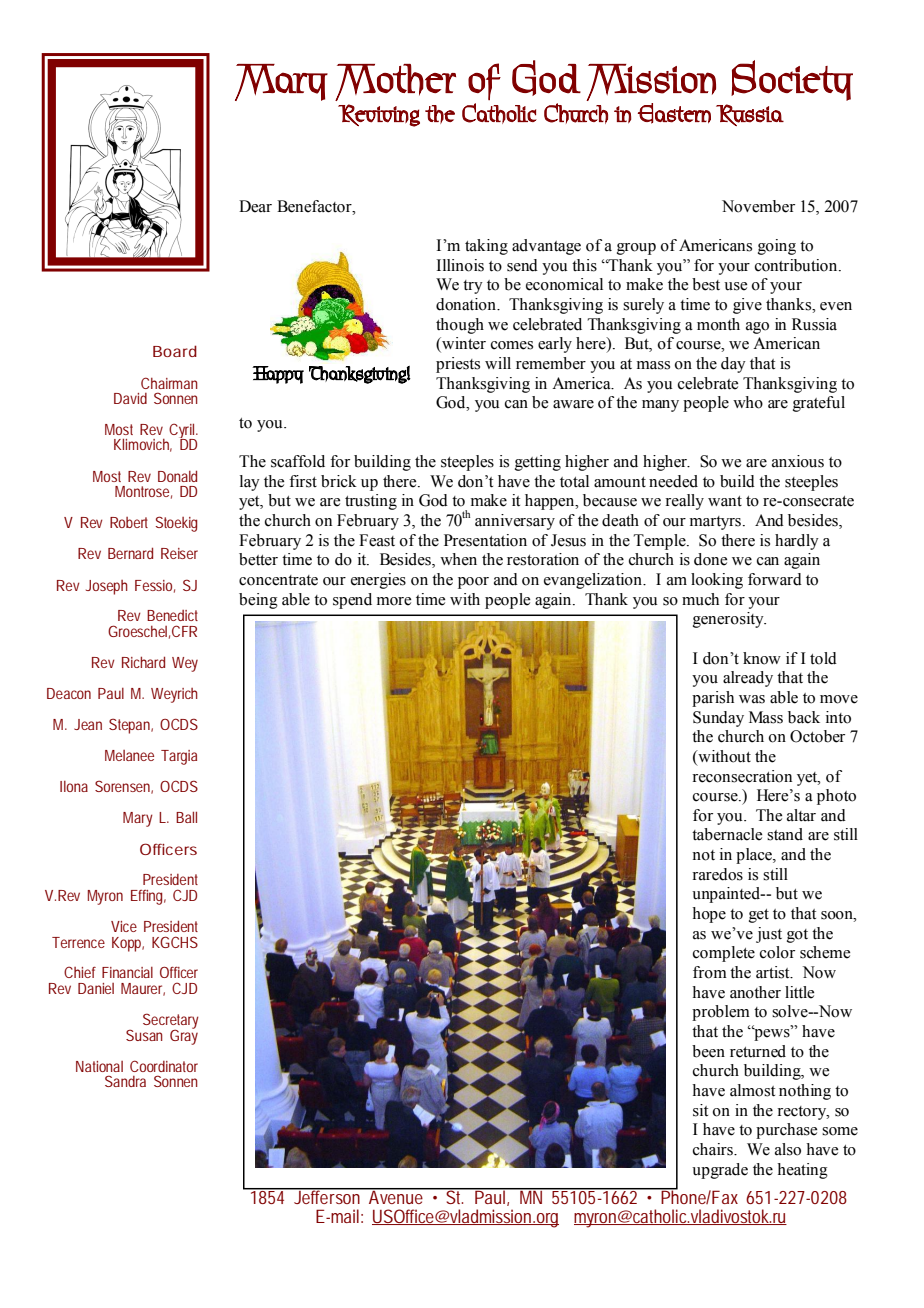 Image resolution: width=924 pixels, height=1308 pixels. I want to click on just, so click(769, 935).
